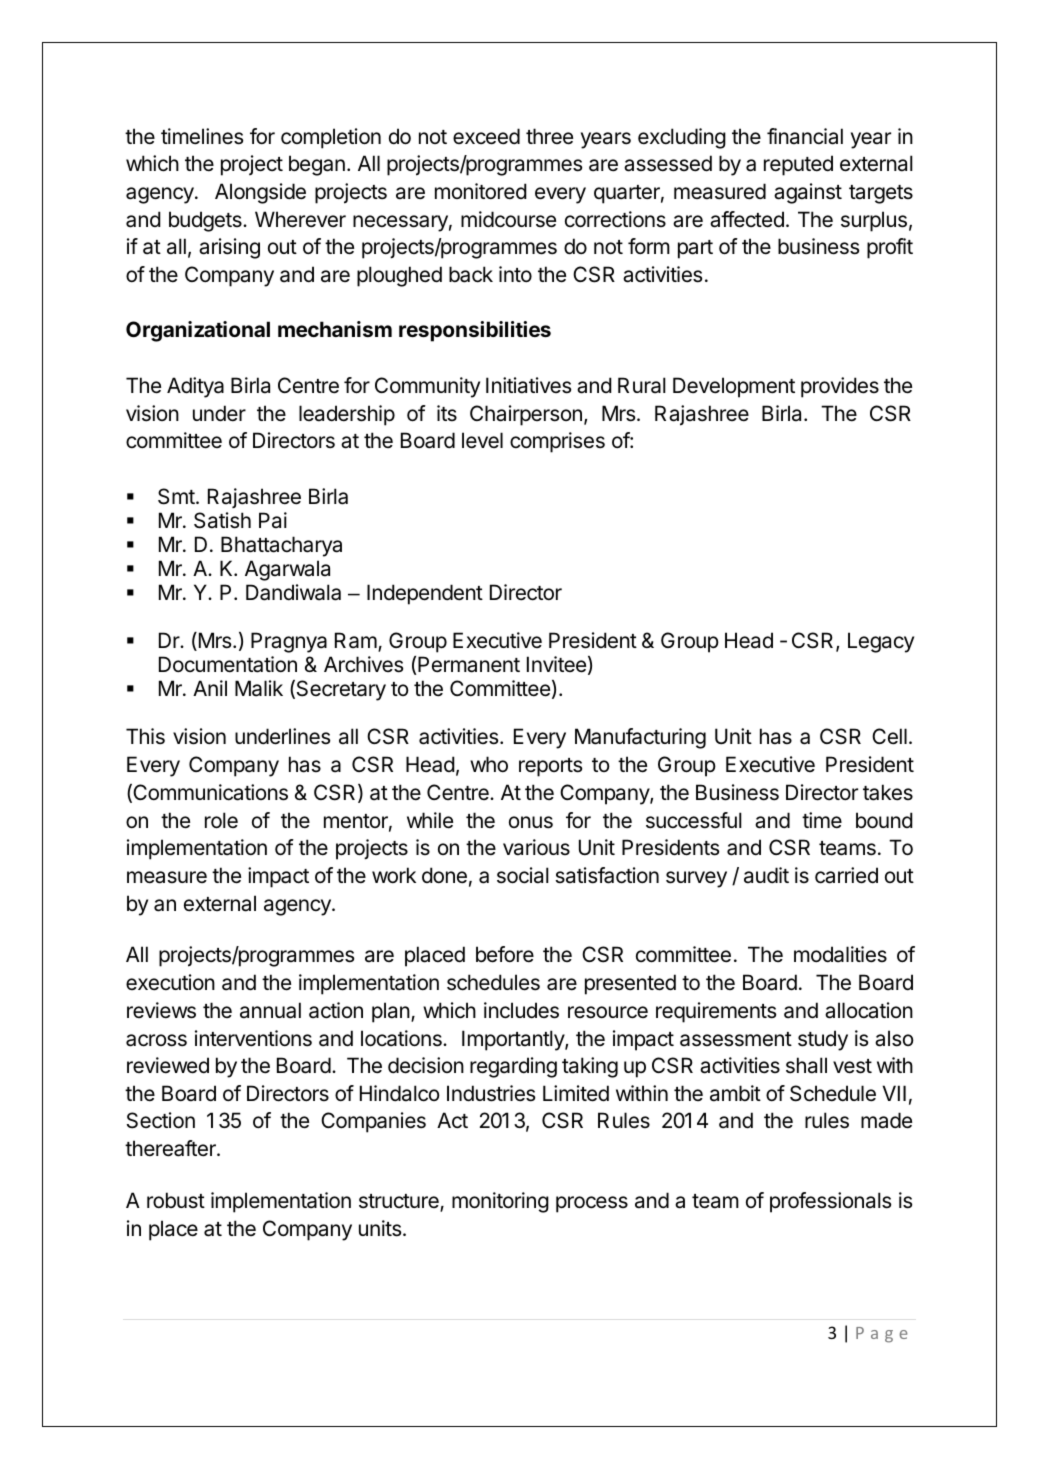 The height and width of the screenshot is (1469, 1039). What do you see at coordinates (195, 387) in the screenshot?
I see `Aditya` at bounding box center [195, 387].
